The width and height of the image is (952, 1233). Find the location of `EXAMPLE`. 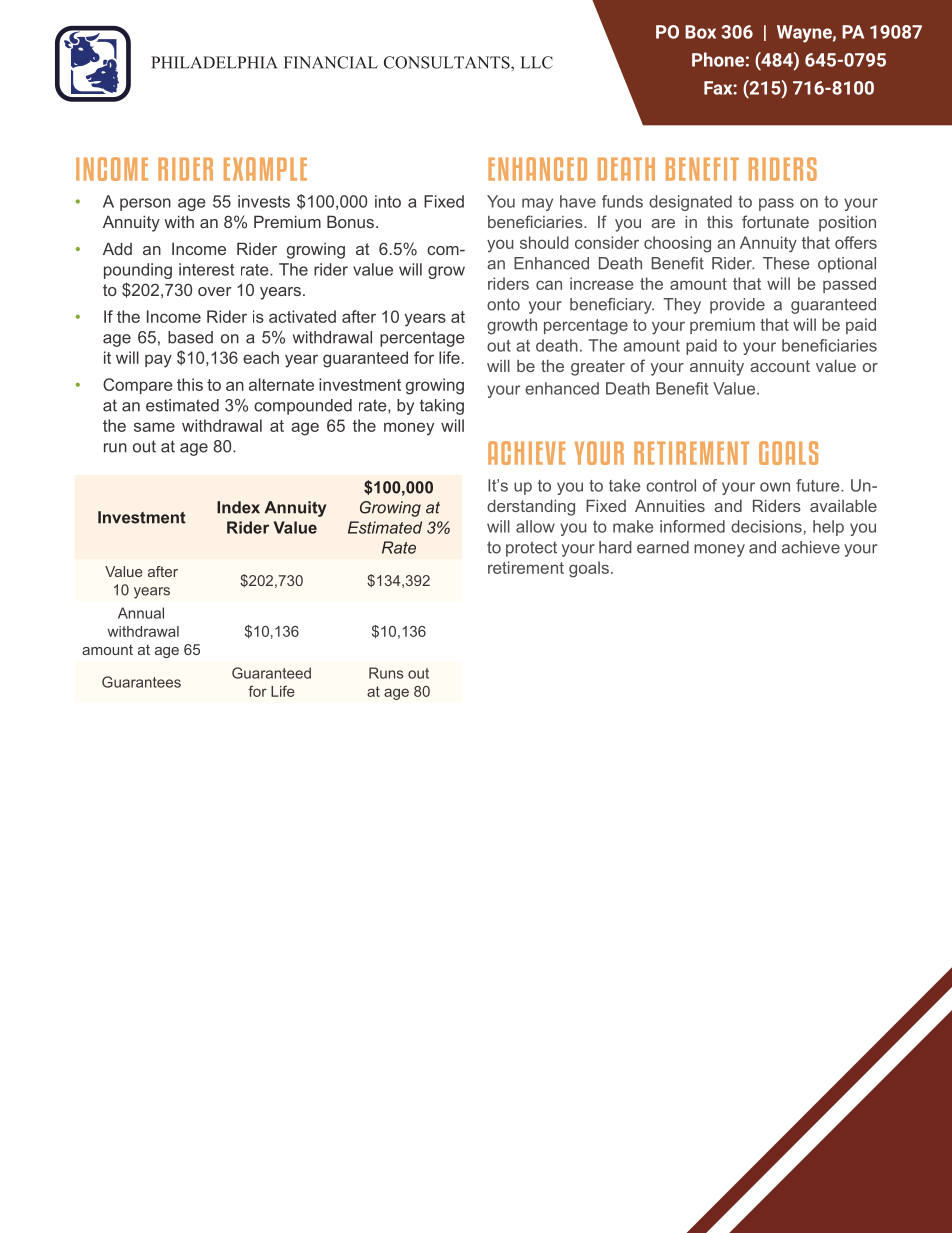

EXAMPLE is located at coordinates (265, 169).
